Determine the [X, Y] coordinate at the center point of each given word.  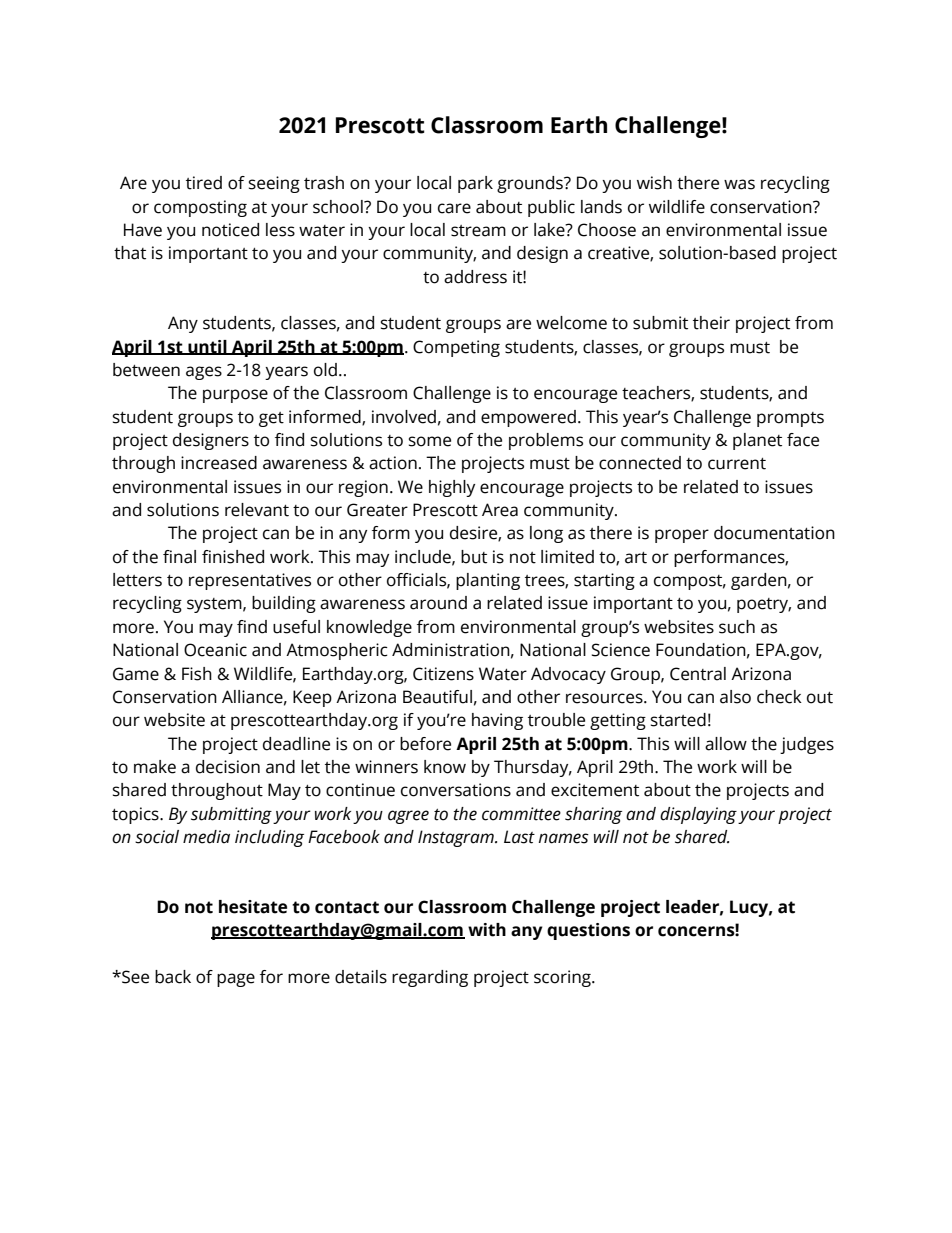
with [487, 930]
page [236, 980]
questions [588, 931]
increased [219, 463]
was [739, 184]
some [430, 441]
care [454, 208]
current [737, 464]
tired [204, 183]
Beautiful [437, 697]
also [735, 697]
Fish [197, 674]
